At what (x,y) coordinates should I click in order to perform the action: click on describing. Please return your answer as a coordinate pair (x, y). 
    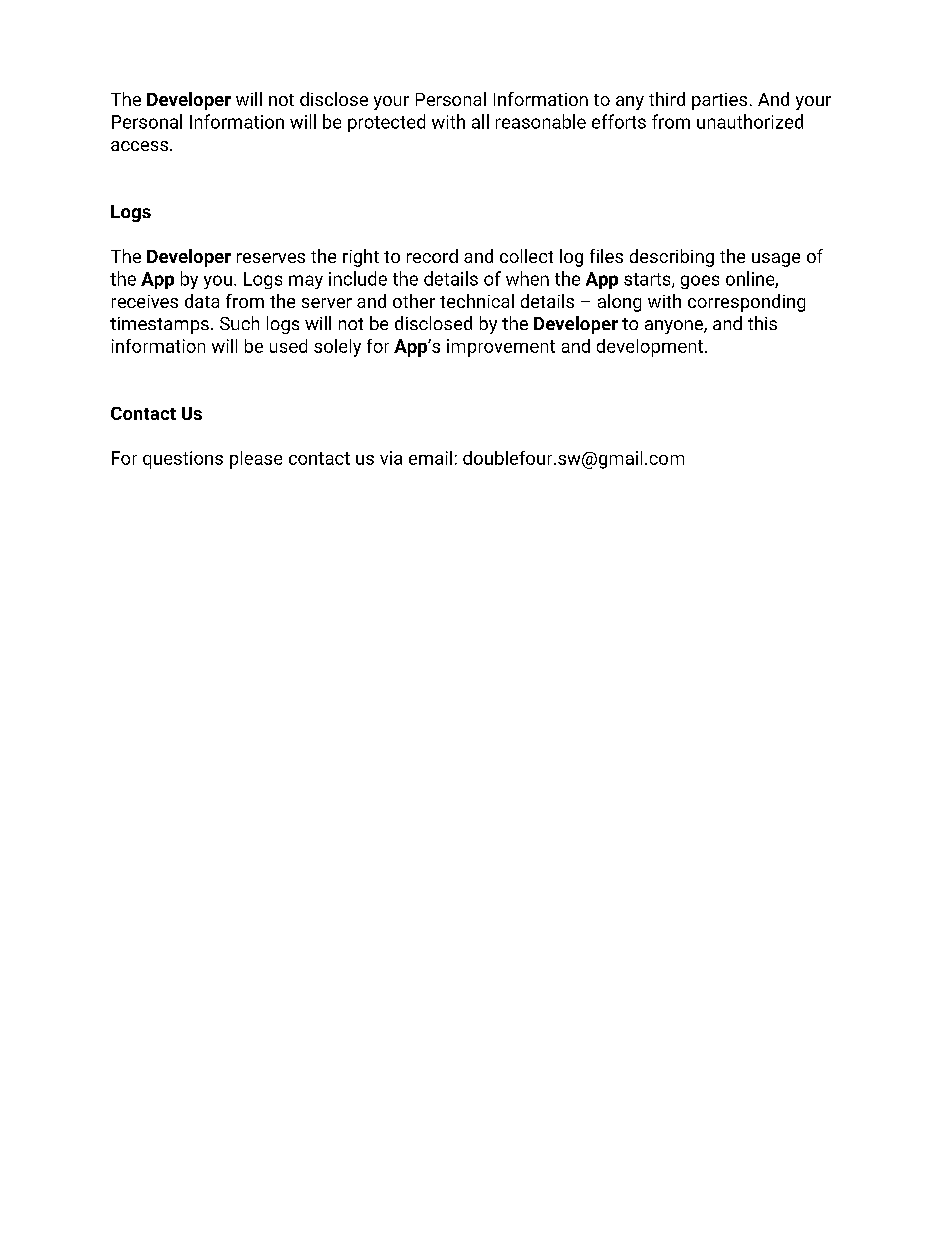
    Looking at the image, I should click on (672, 258).
